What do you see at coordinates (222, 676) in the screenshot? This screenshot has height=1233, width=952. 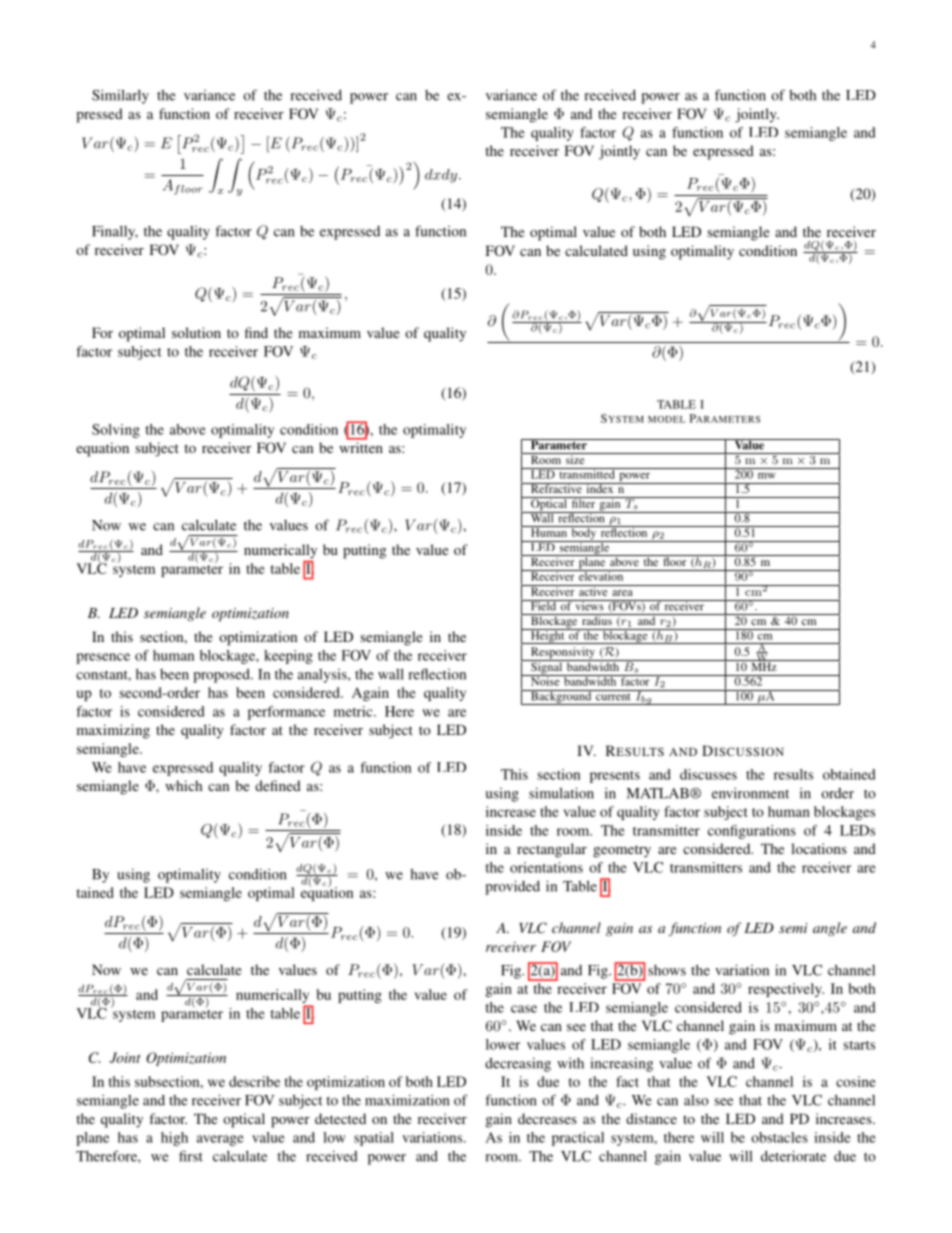 I see `proposed` at bounding box center [222, 676].
